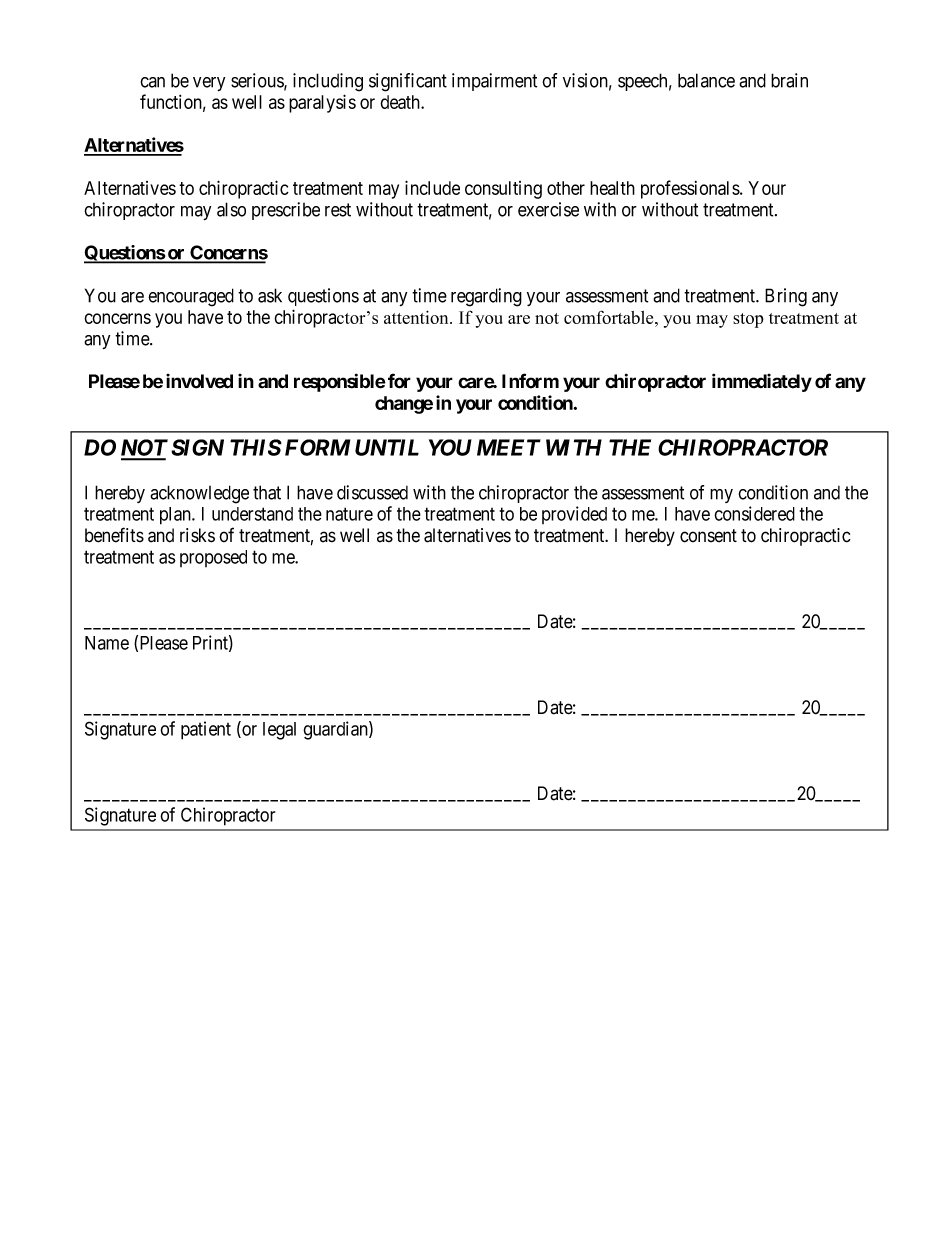 The height and width of the image is (1233, 952). What do you see at coordinates (213, 558) in the image?
I see `proposed` at bounding box center [213, 558].
